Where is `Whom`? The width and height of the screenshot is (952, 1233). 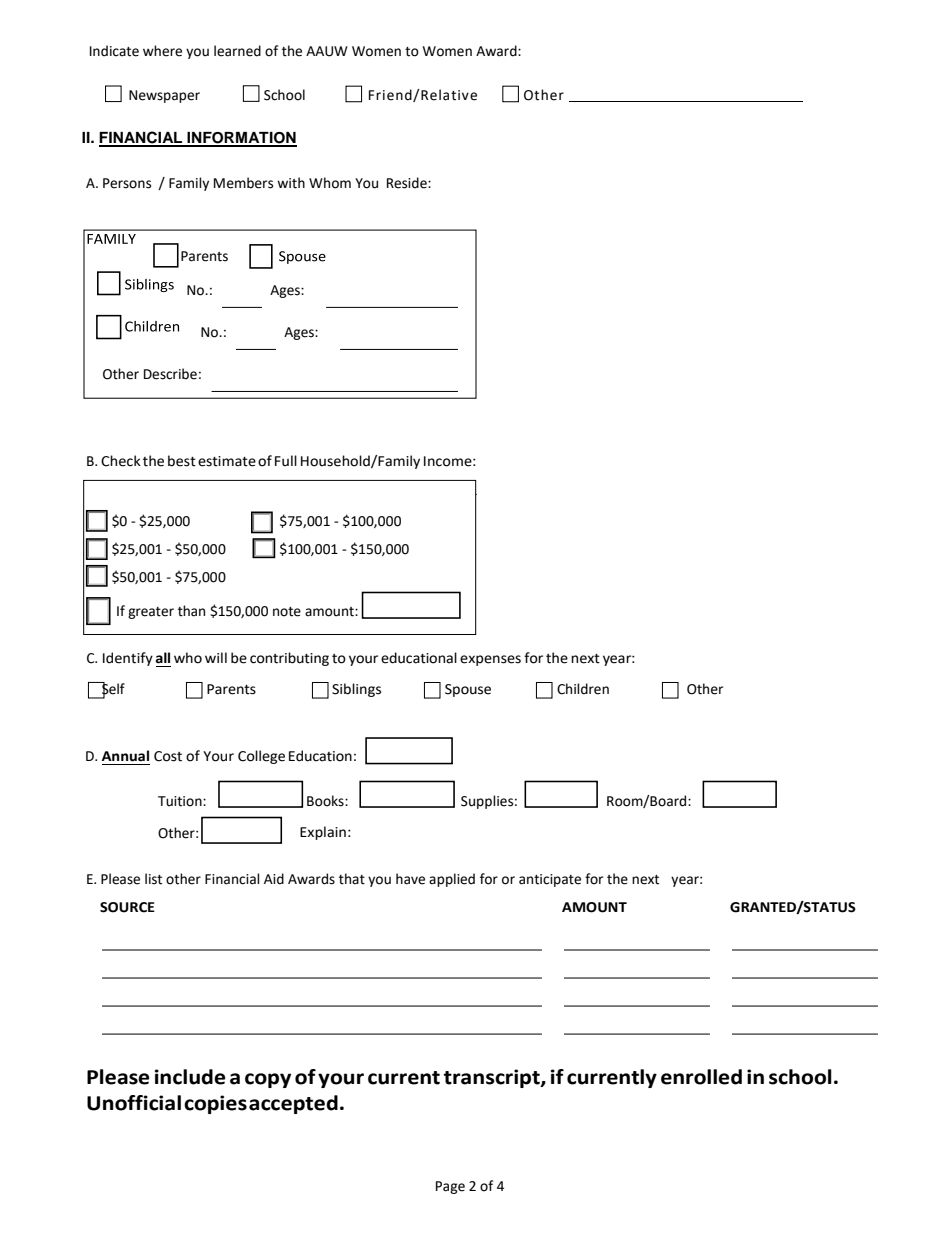 Whom is located at coordinates (330, 183).
